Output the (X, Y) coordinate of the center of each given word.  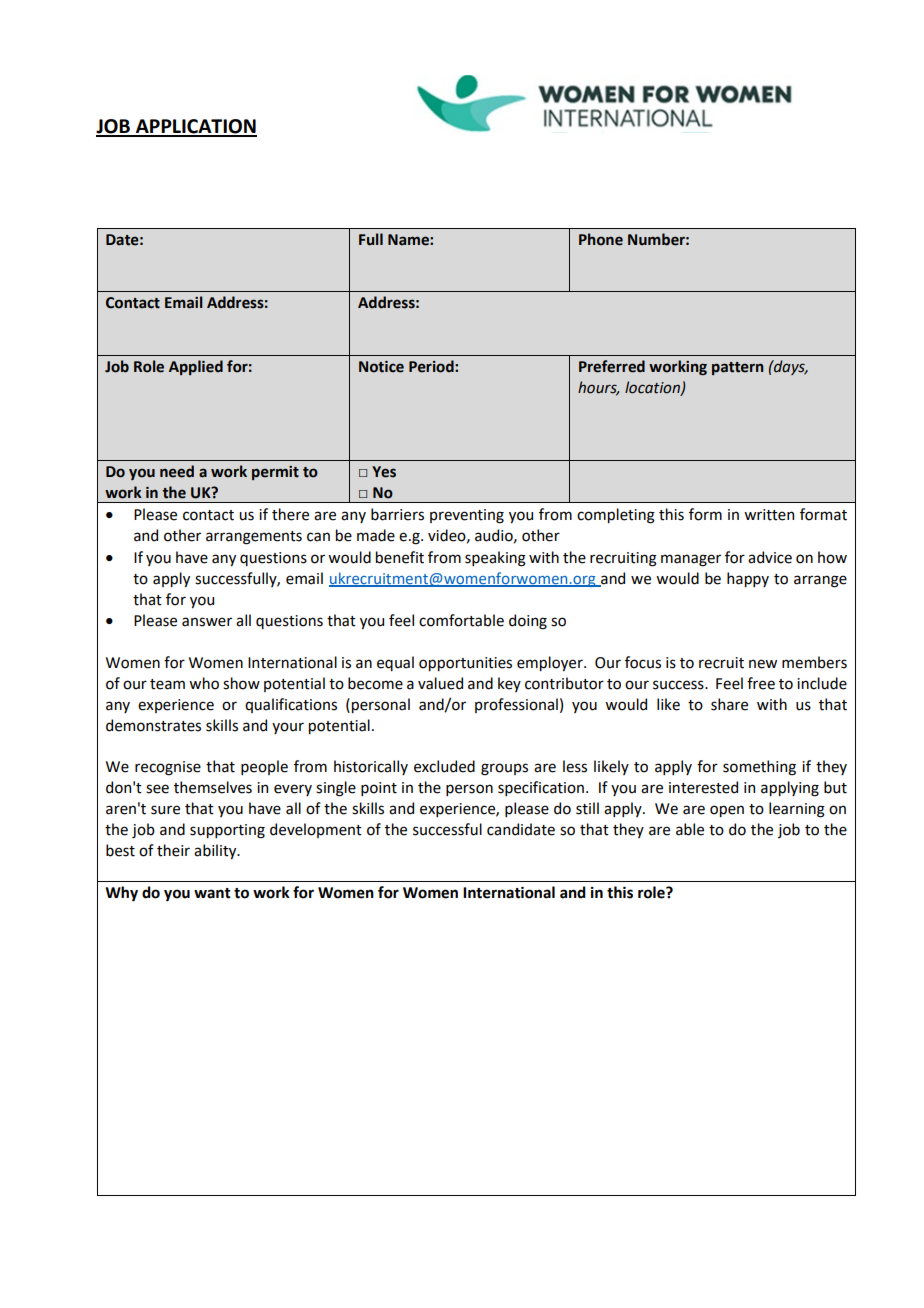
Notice (381, 367)
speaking (495, 559)
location (653, 388)
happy (748, 579)
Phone (601, 239)
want (212, 893)
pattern (738, 368)
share (729, 704)
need (177, 471)
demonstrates (153, 725)
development (316, 830)
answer (207, 622)
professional (516, 705)
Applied (196, 367)
